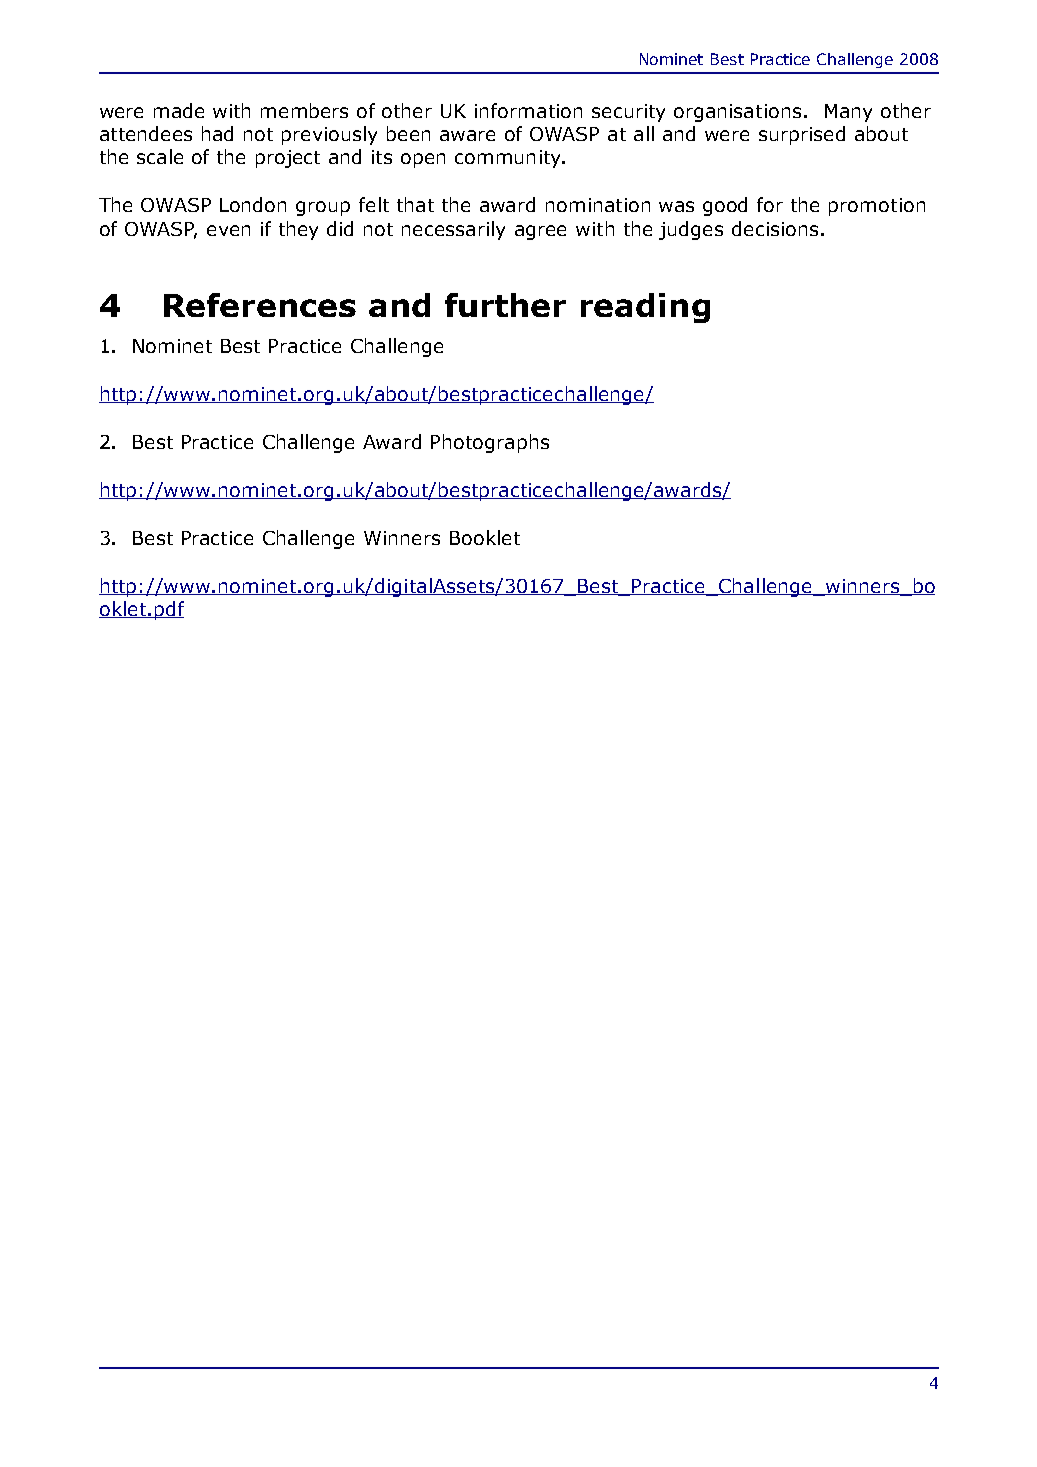  I want to click on information, so click(528, 110).
